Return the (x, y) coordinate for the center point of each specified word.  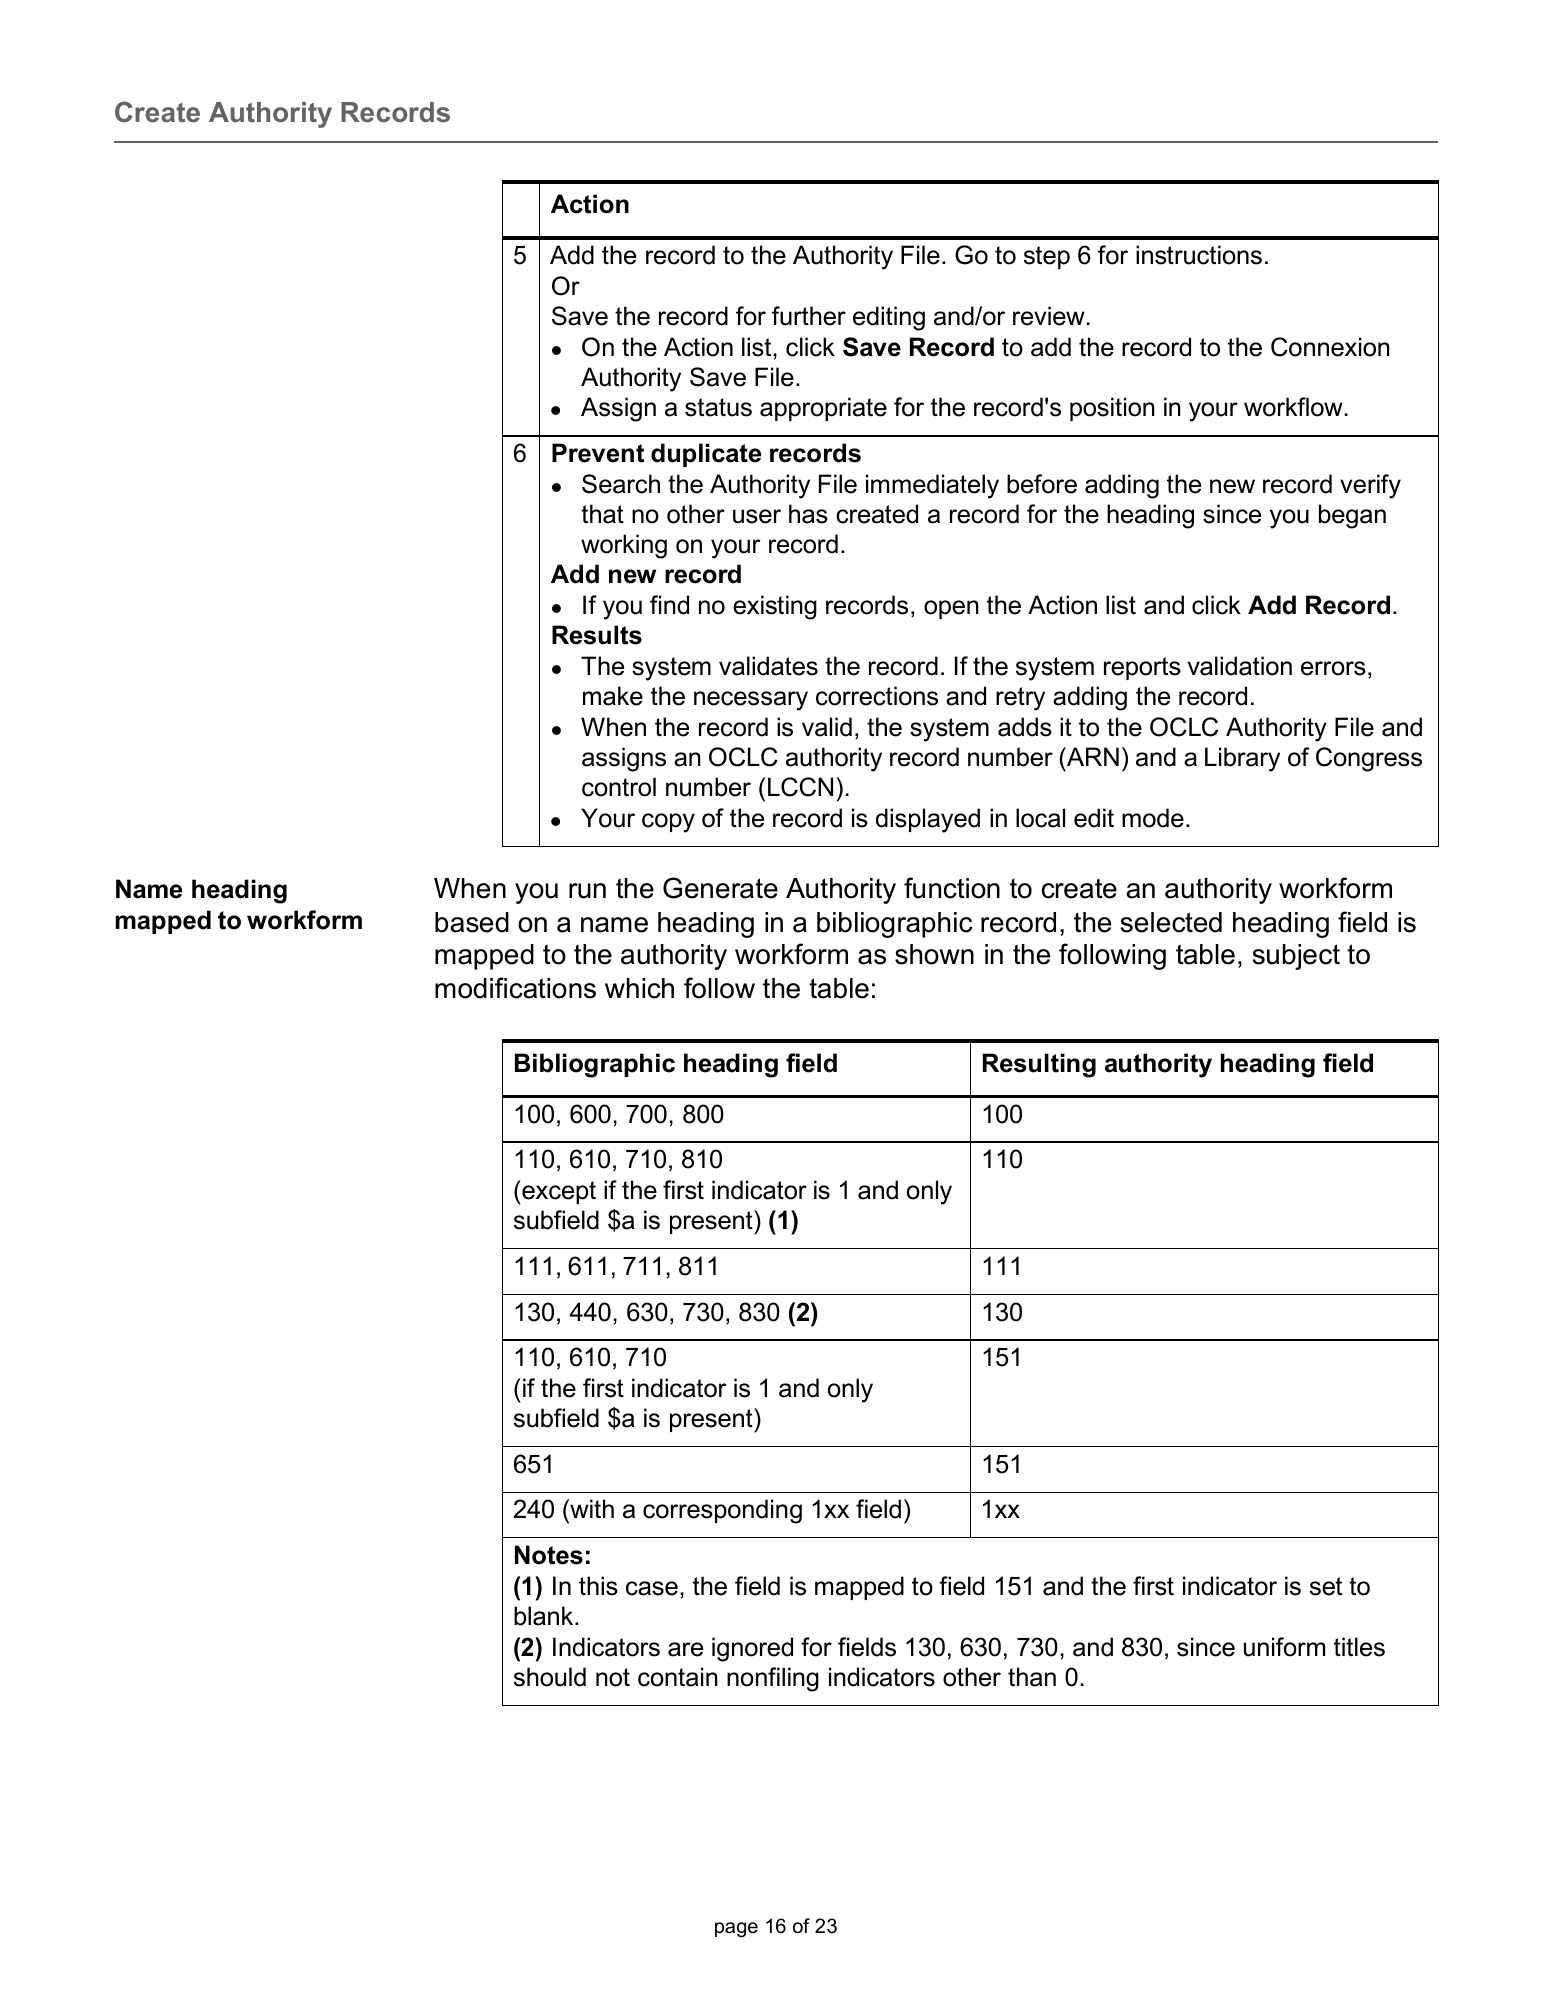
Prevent (598, 453)
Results (597, 635)
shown (934, 954)
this (598, 1586)
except (558, 1192)
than (1032, 1677)
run (587, 891)
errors (1333, 668)
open (951, 609)
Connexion (1330, 347)
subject (1296, 957)
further (809, 316)
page (736, 1929)
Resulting (1039, 1065)
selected (1171, 922)
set (1326, 1586)
